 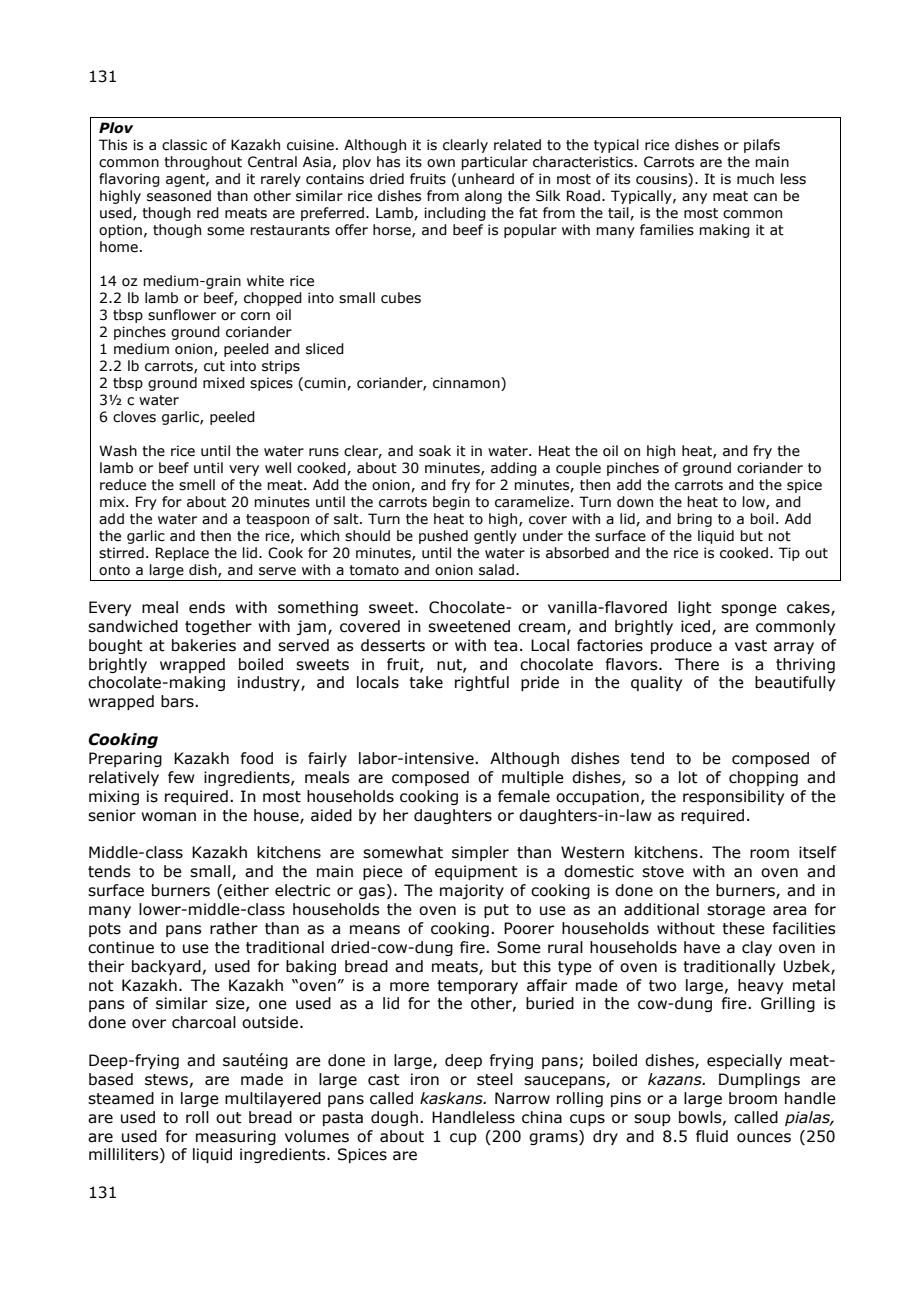 What do you see at coordinates (401, 298) in the screenshot?
I see `cubes` at bounding box center [401, 298].
